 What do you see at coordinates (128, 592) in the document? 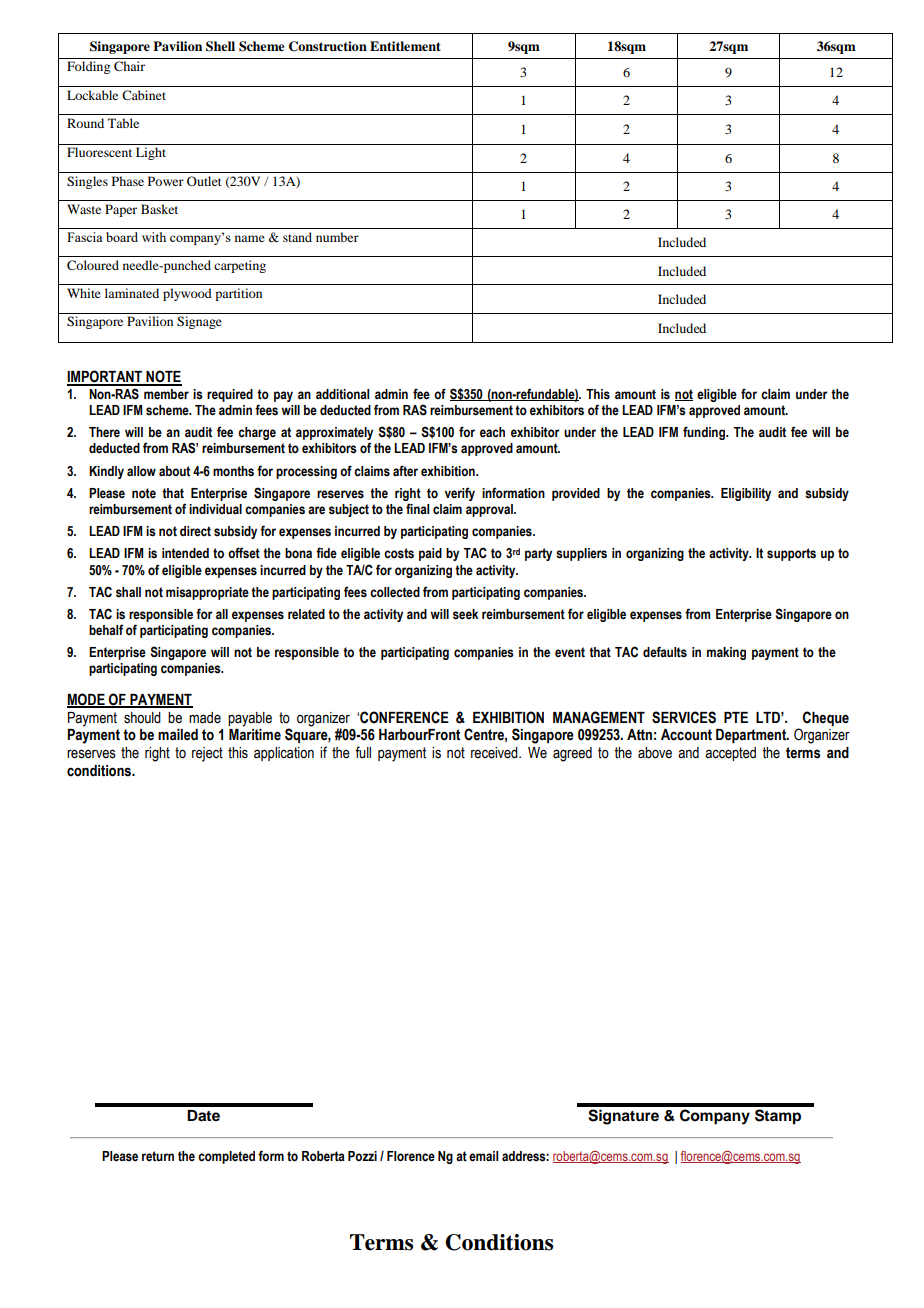
I see `shall` at bounding box center [128, 592].
